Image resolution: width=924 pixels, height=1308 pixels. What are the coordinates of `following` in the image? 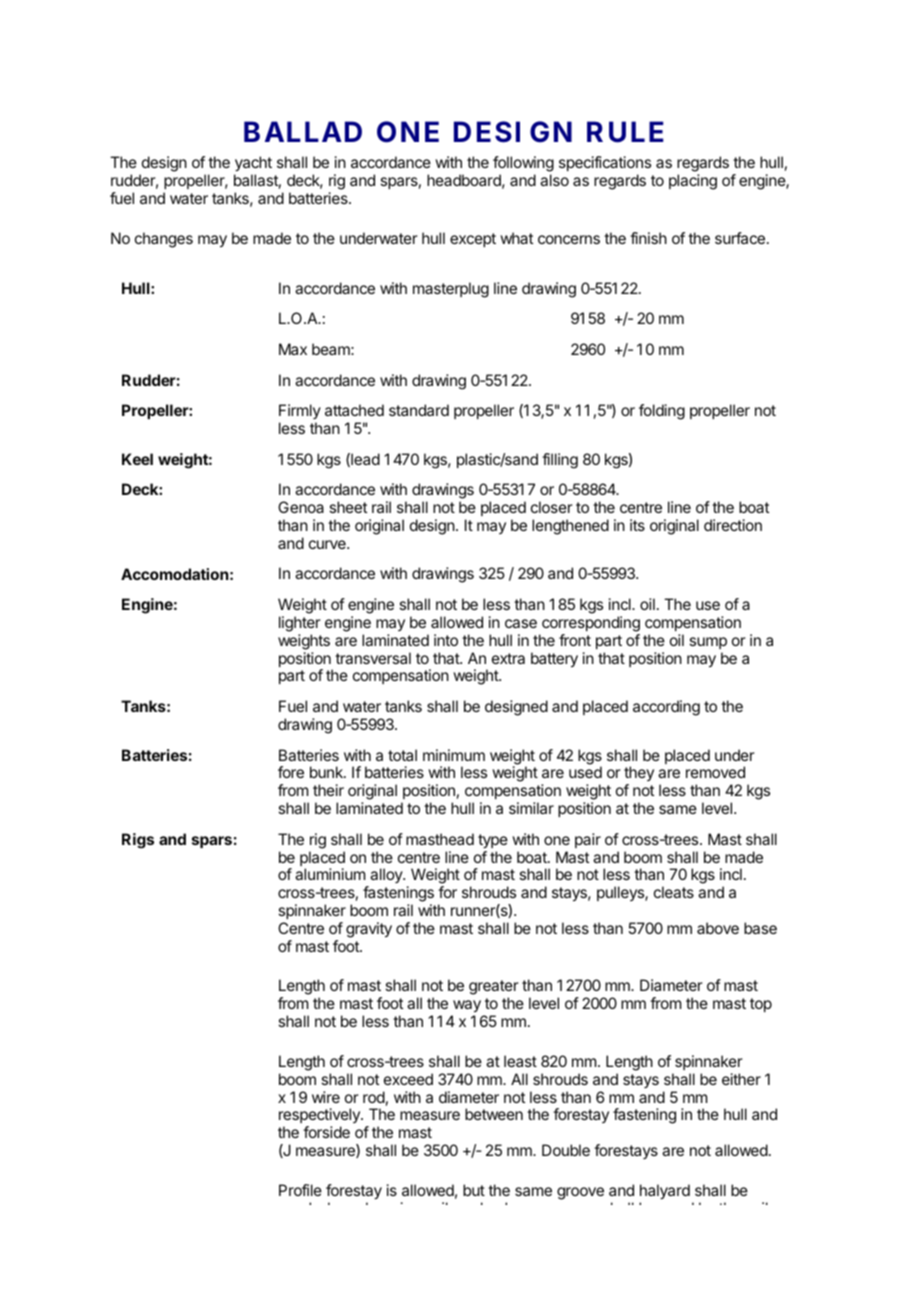 It's located at (523, 165).
